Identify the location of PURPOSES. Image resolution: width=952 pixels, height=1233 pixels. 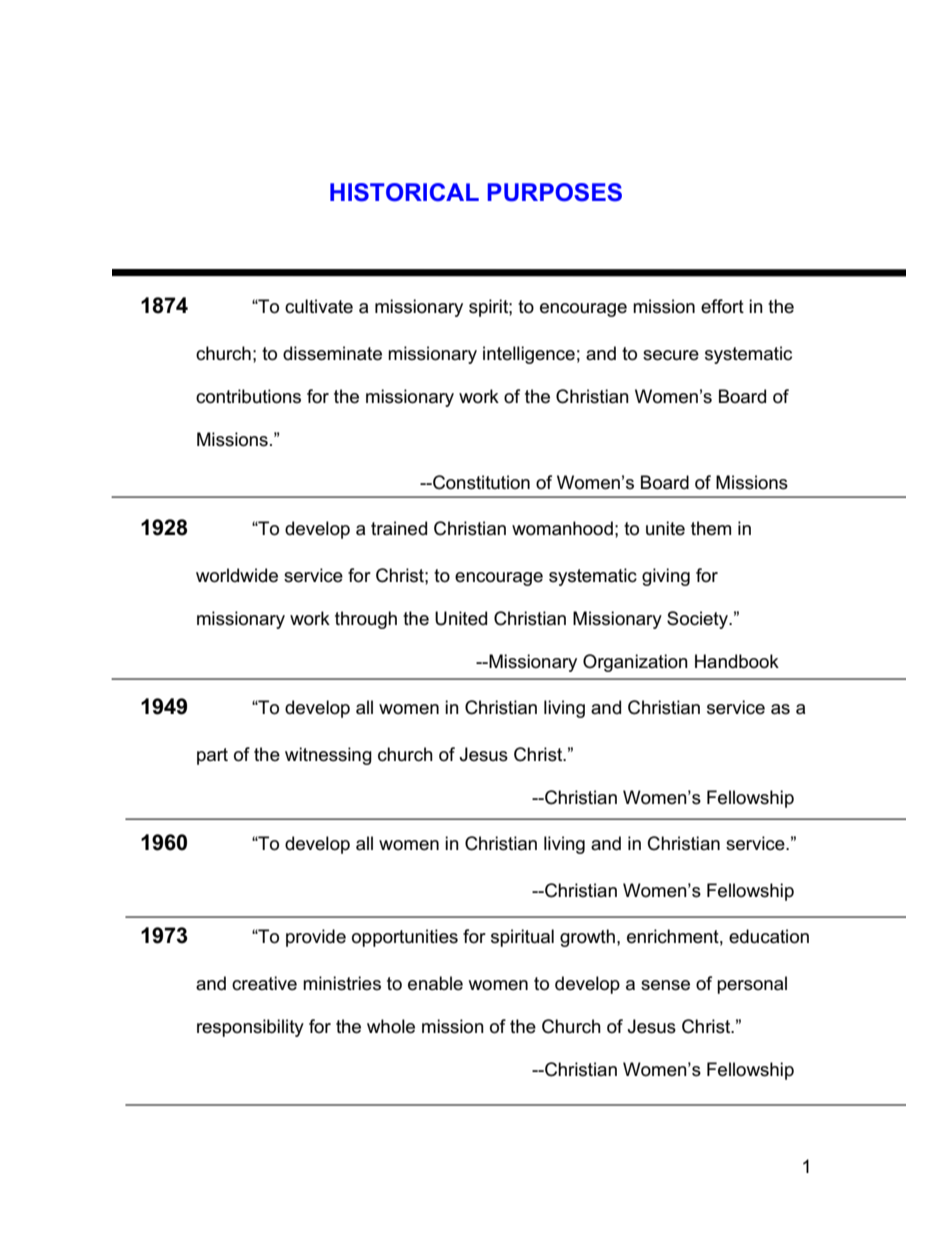
(554, 192).
